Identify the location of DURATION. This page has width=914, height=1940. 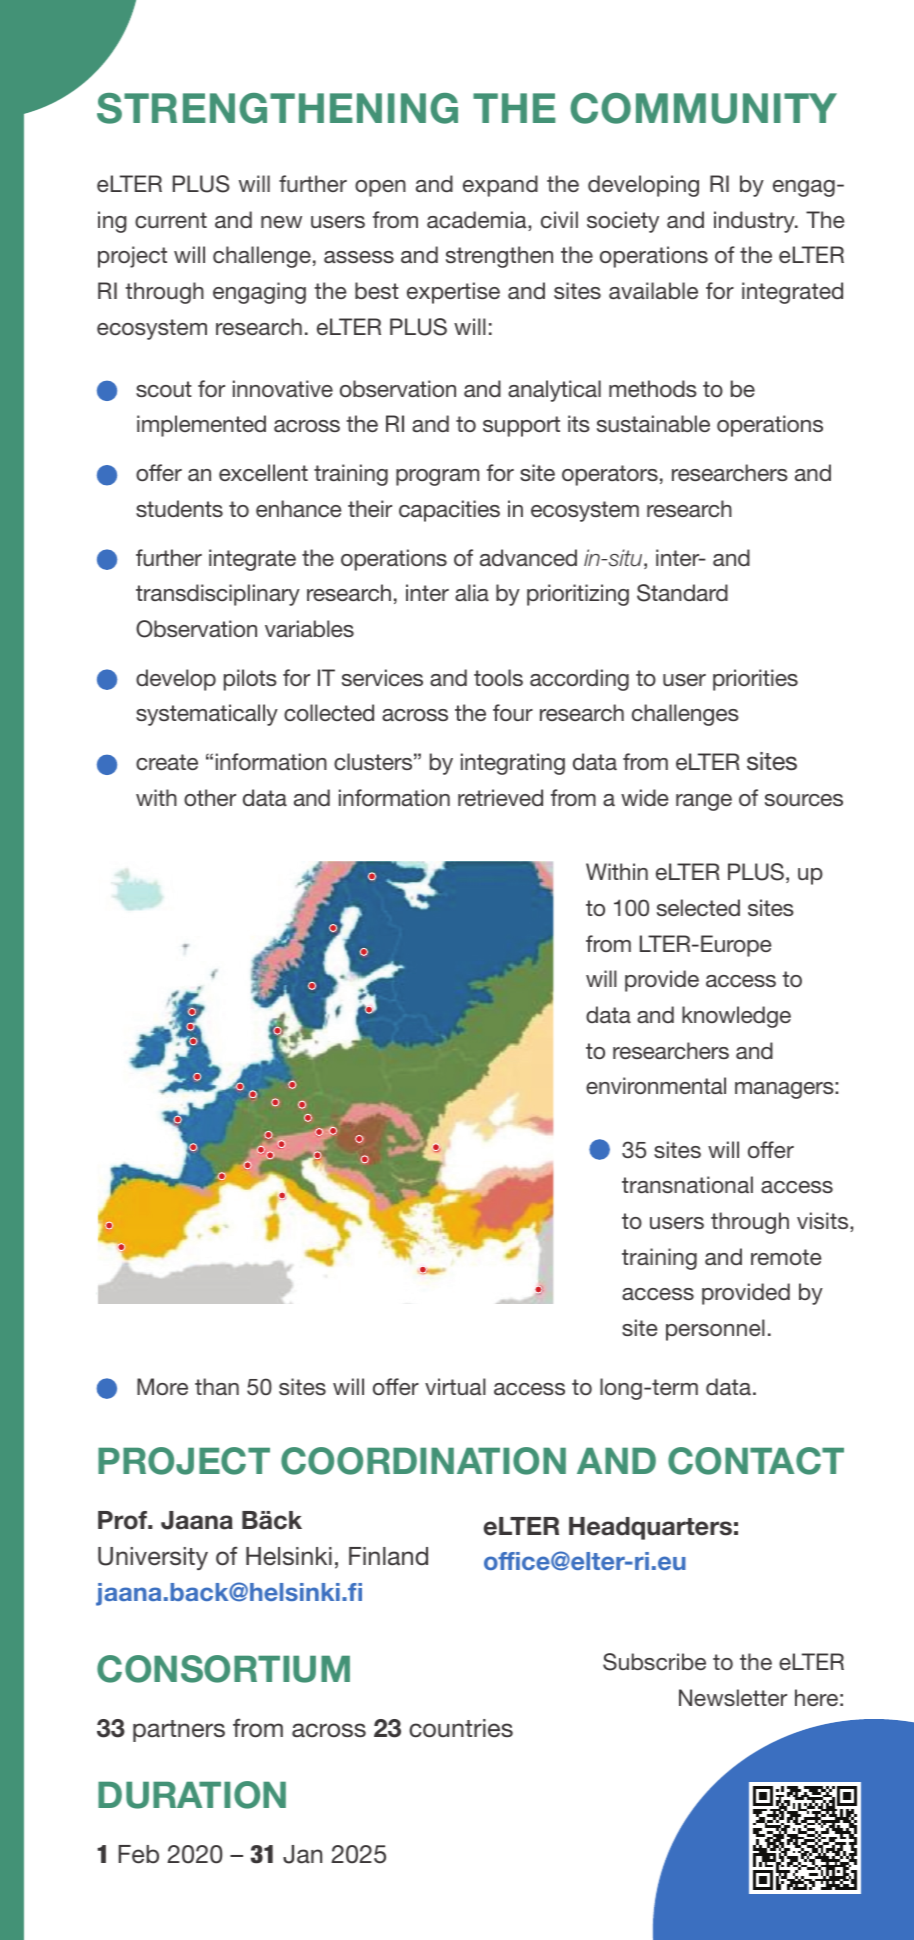
(192, 1795).
